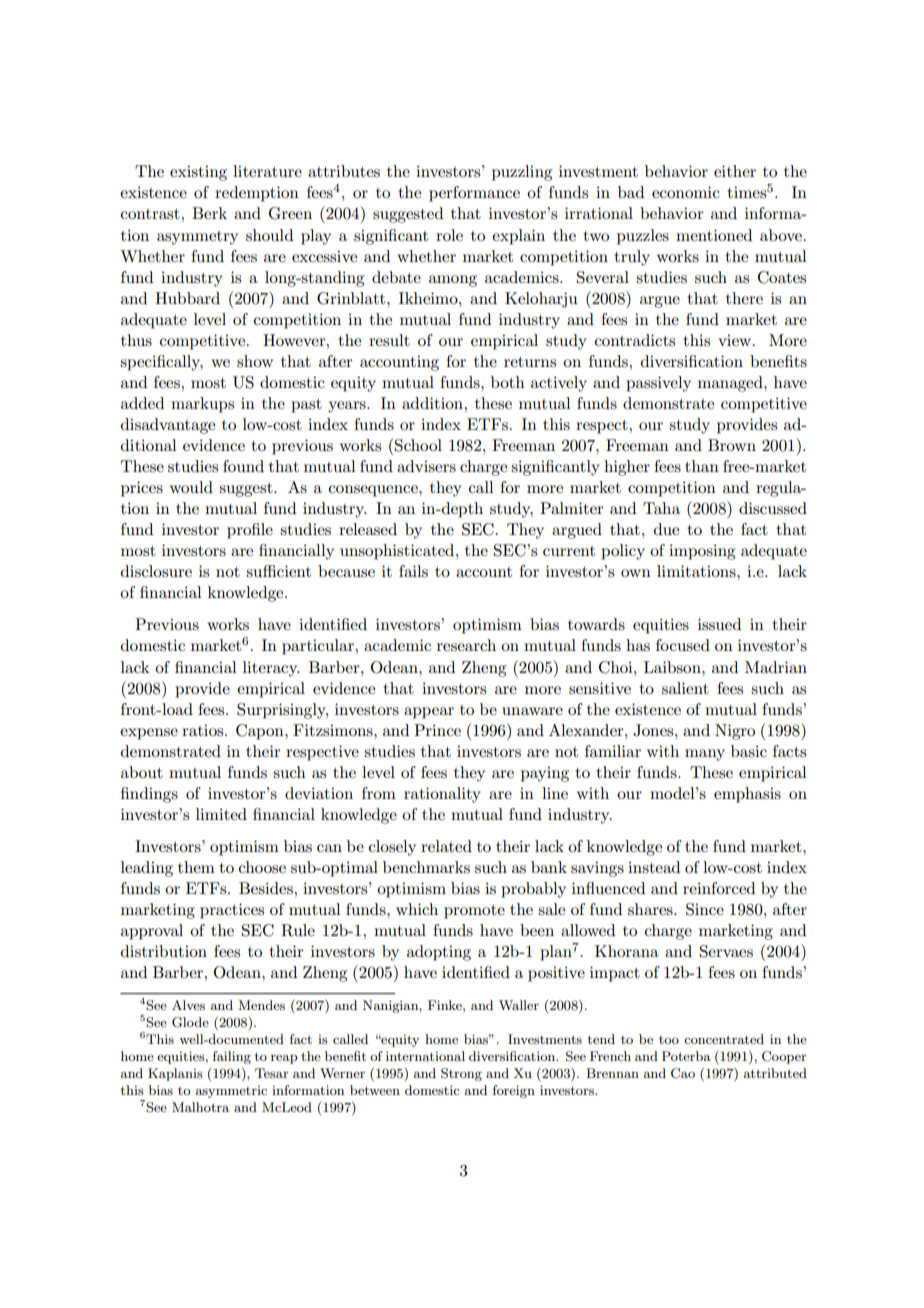  I want to click on than, so click(702, 466).
